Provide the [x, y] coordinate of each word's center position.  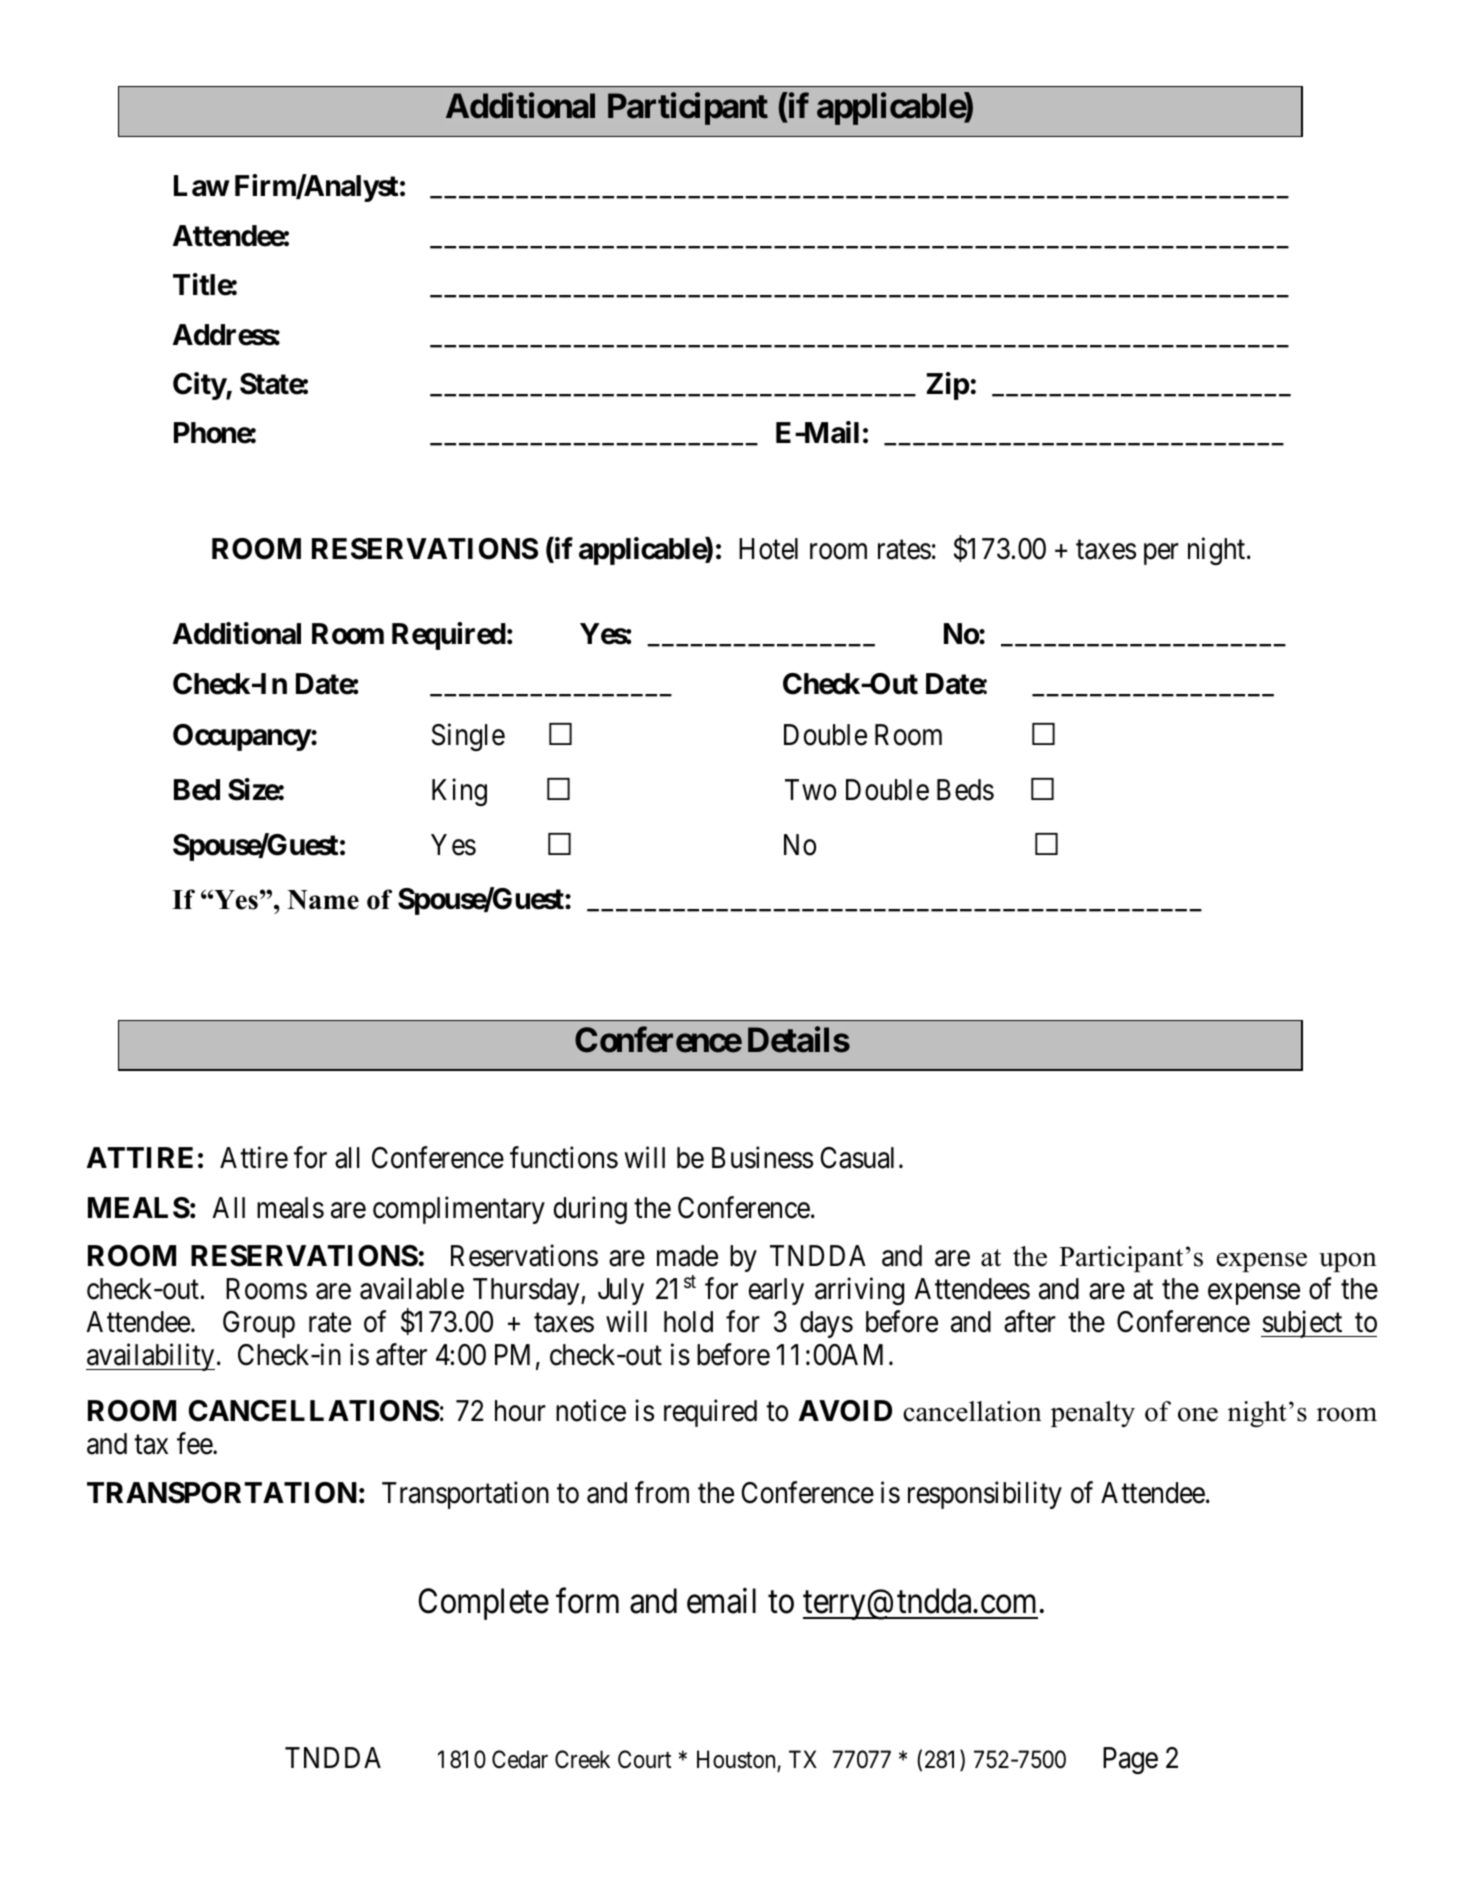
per [1161, 554]
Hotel [768, 549]
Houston [737, 1761]
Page [1130, 1760]
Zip [948, 386]
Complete [483, 1604]
